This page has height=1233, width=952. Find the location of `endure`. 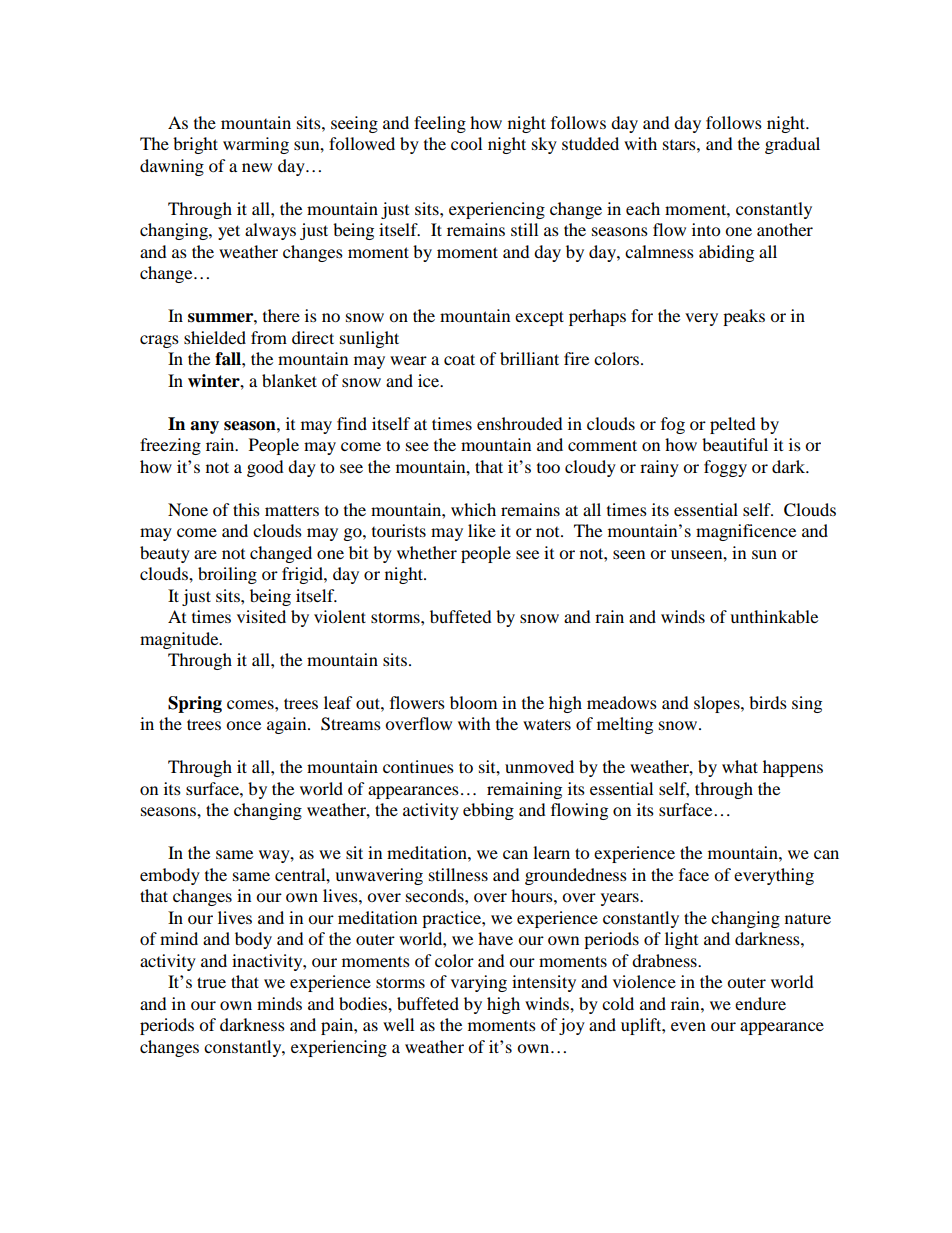

endure is located at coordinates (760, 1003).
